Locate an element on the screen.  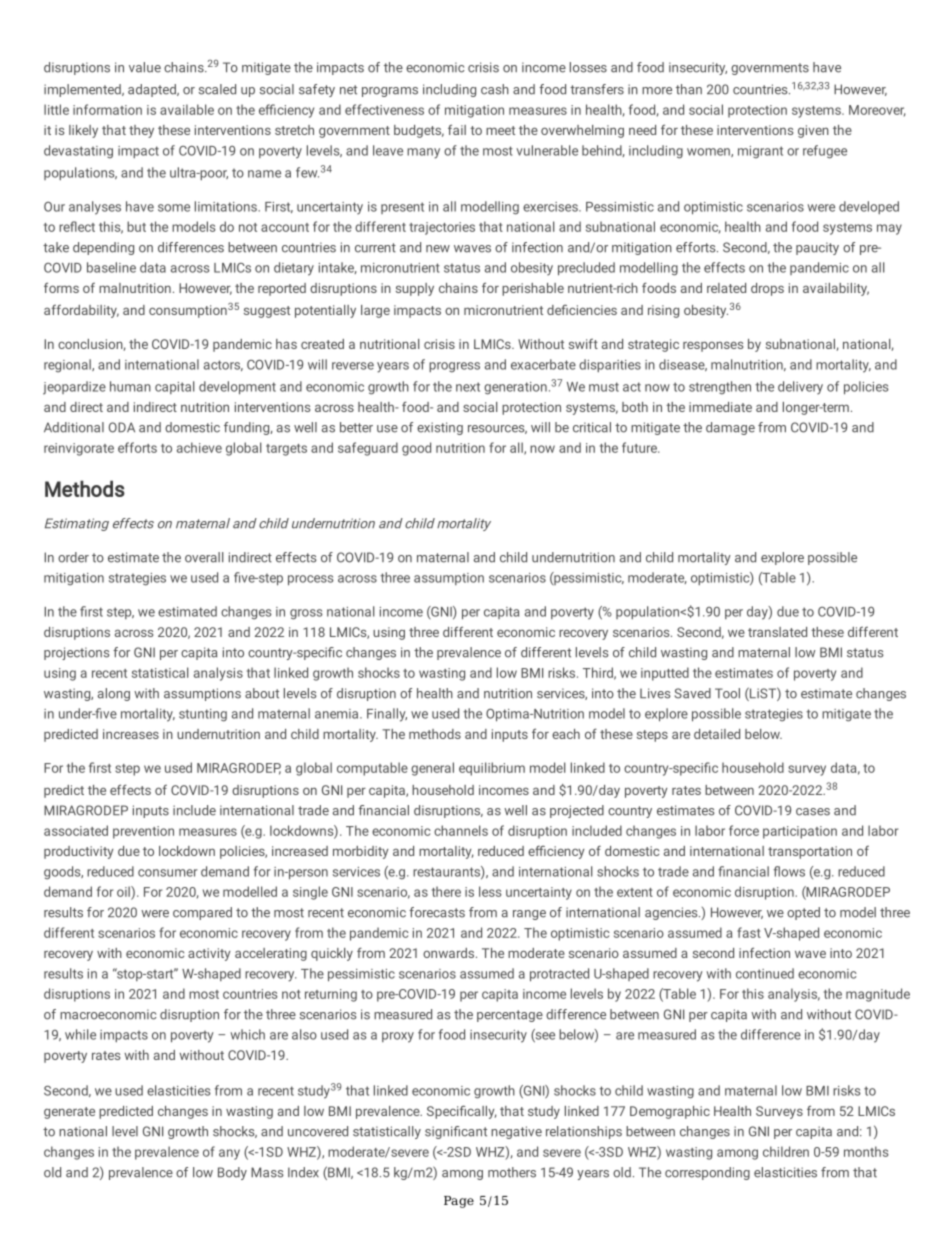
translated is located at coordinates (777, 632).
